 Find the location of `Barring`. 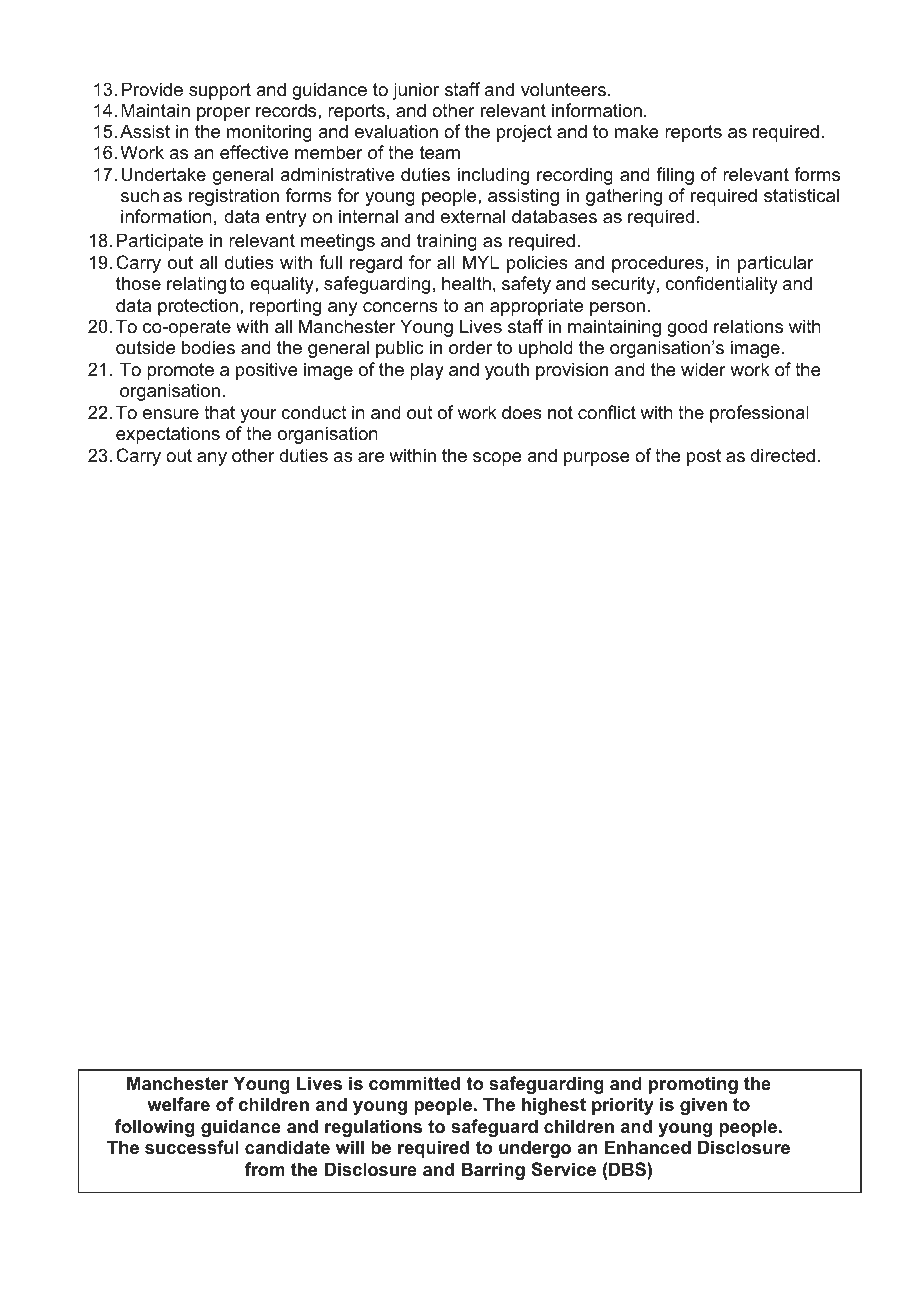

Barring is located at coordinates (493, 1171).
